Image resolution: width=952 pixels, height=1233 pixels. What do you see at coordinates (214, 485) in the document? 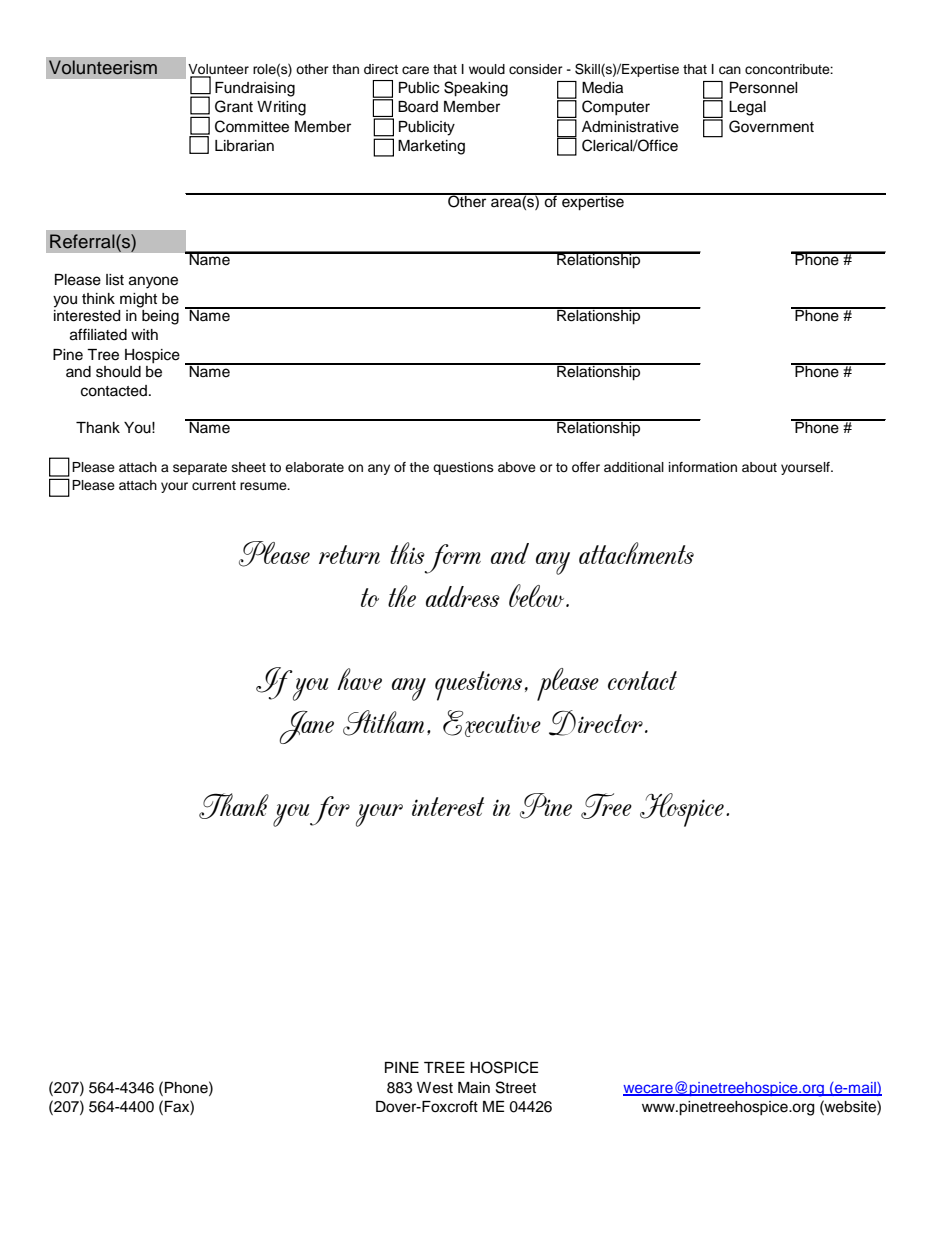
I see `current` at bounding box center [214, 485].
